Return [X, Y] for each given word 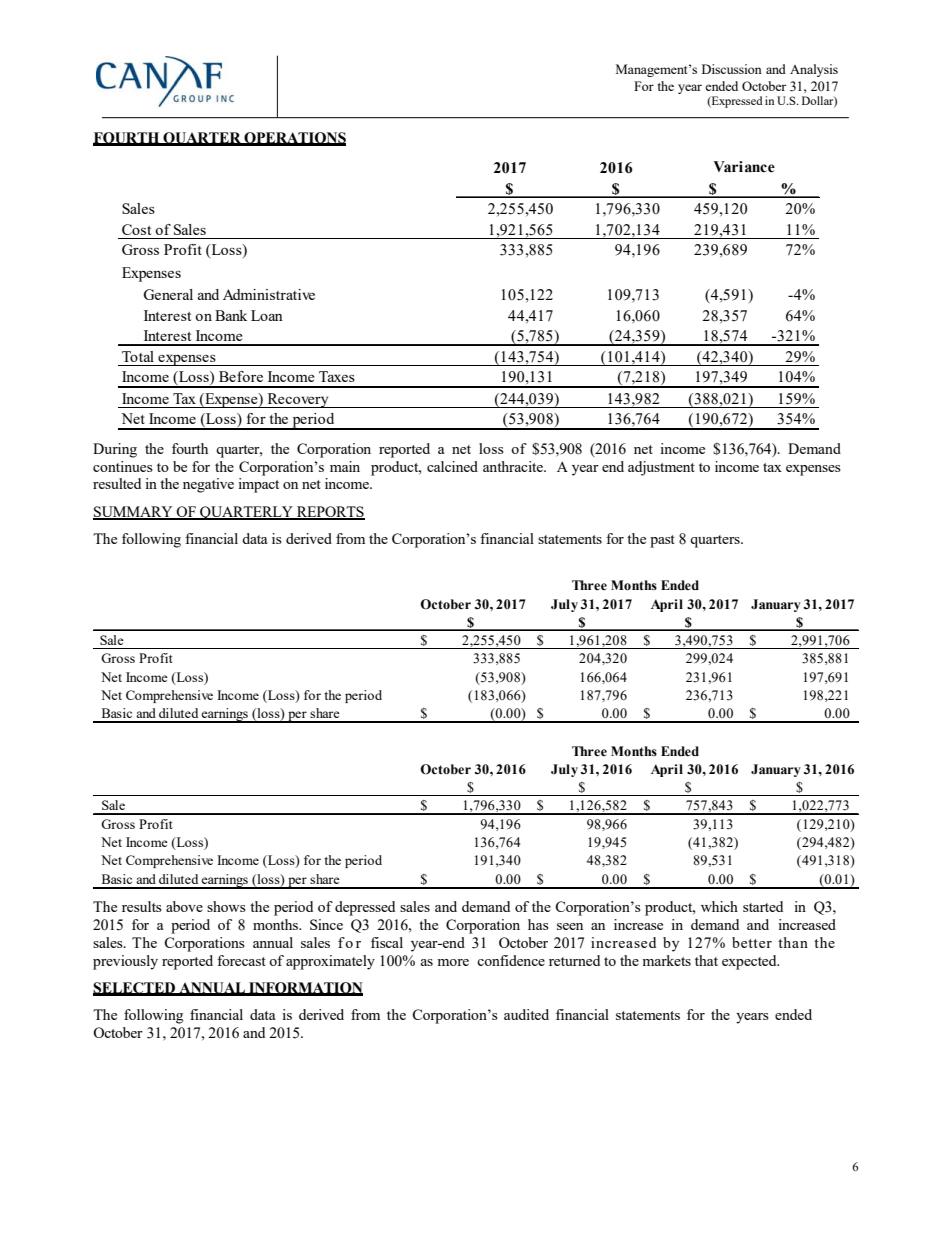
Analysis [814, 70]
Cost [136, 229]
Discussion [732, 69]
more [453, 962]
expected [750, 962]
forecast [241, 960]
